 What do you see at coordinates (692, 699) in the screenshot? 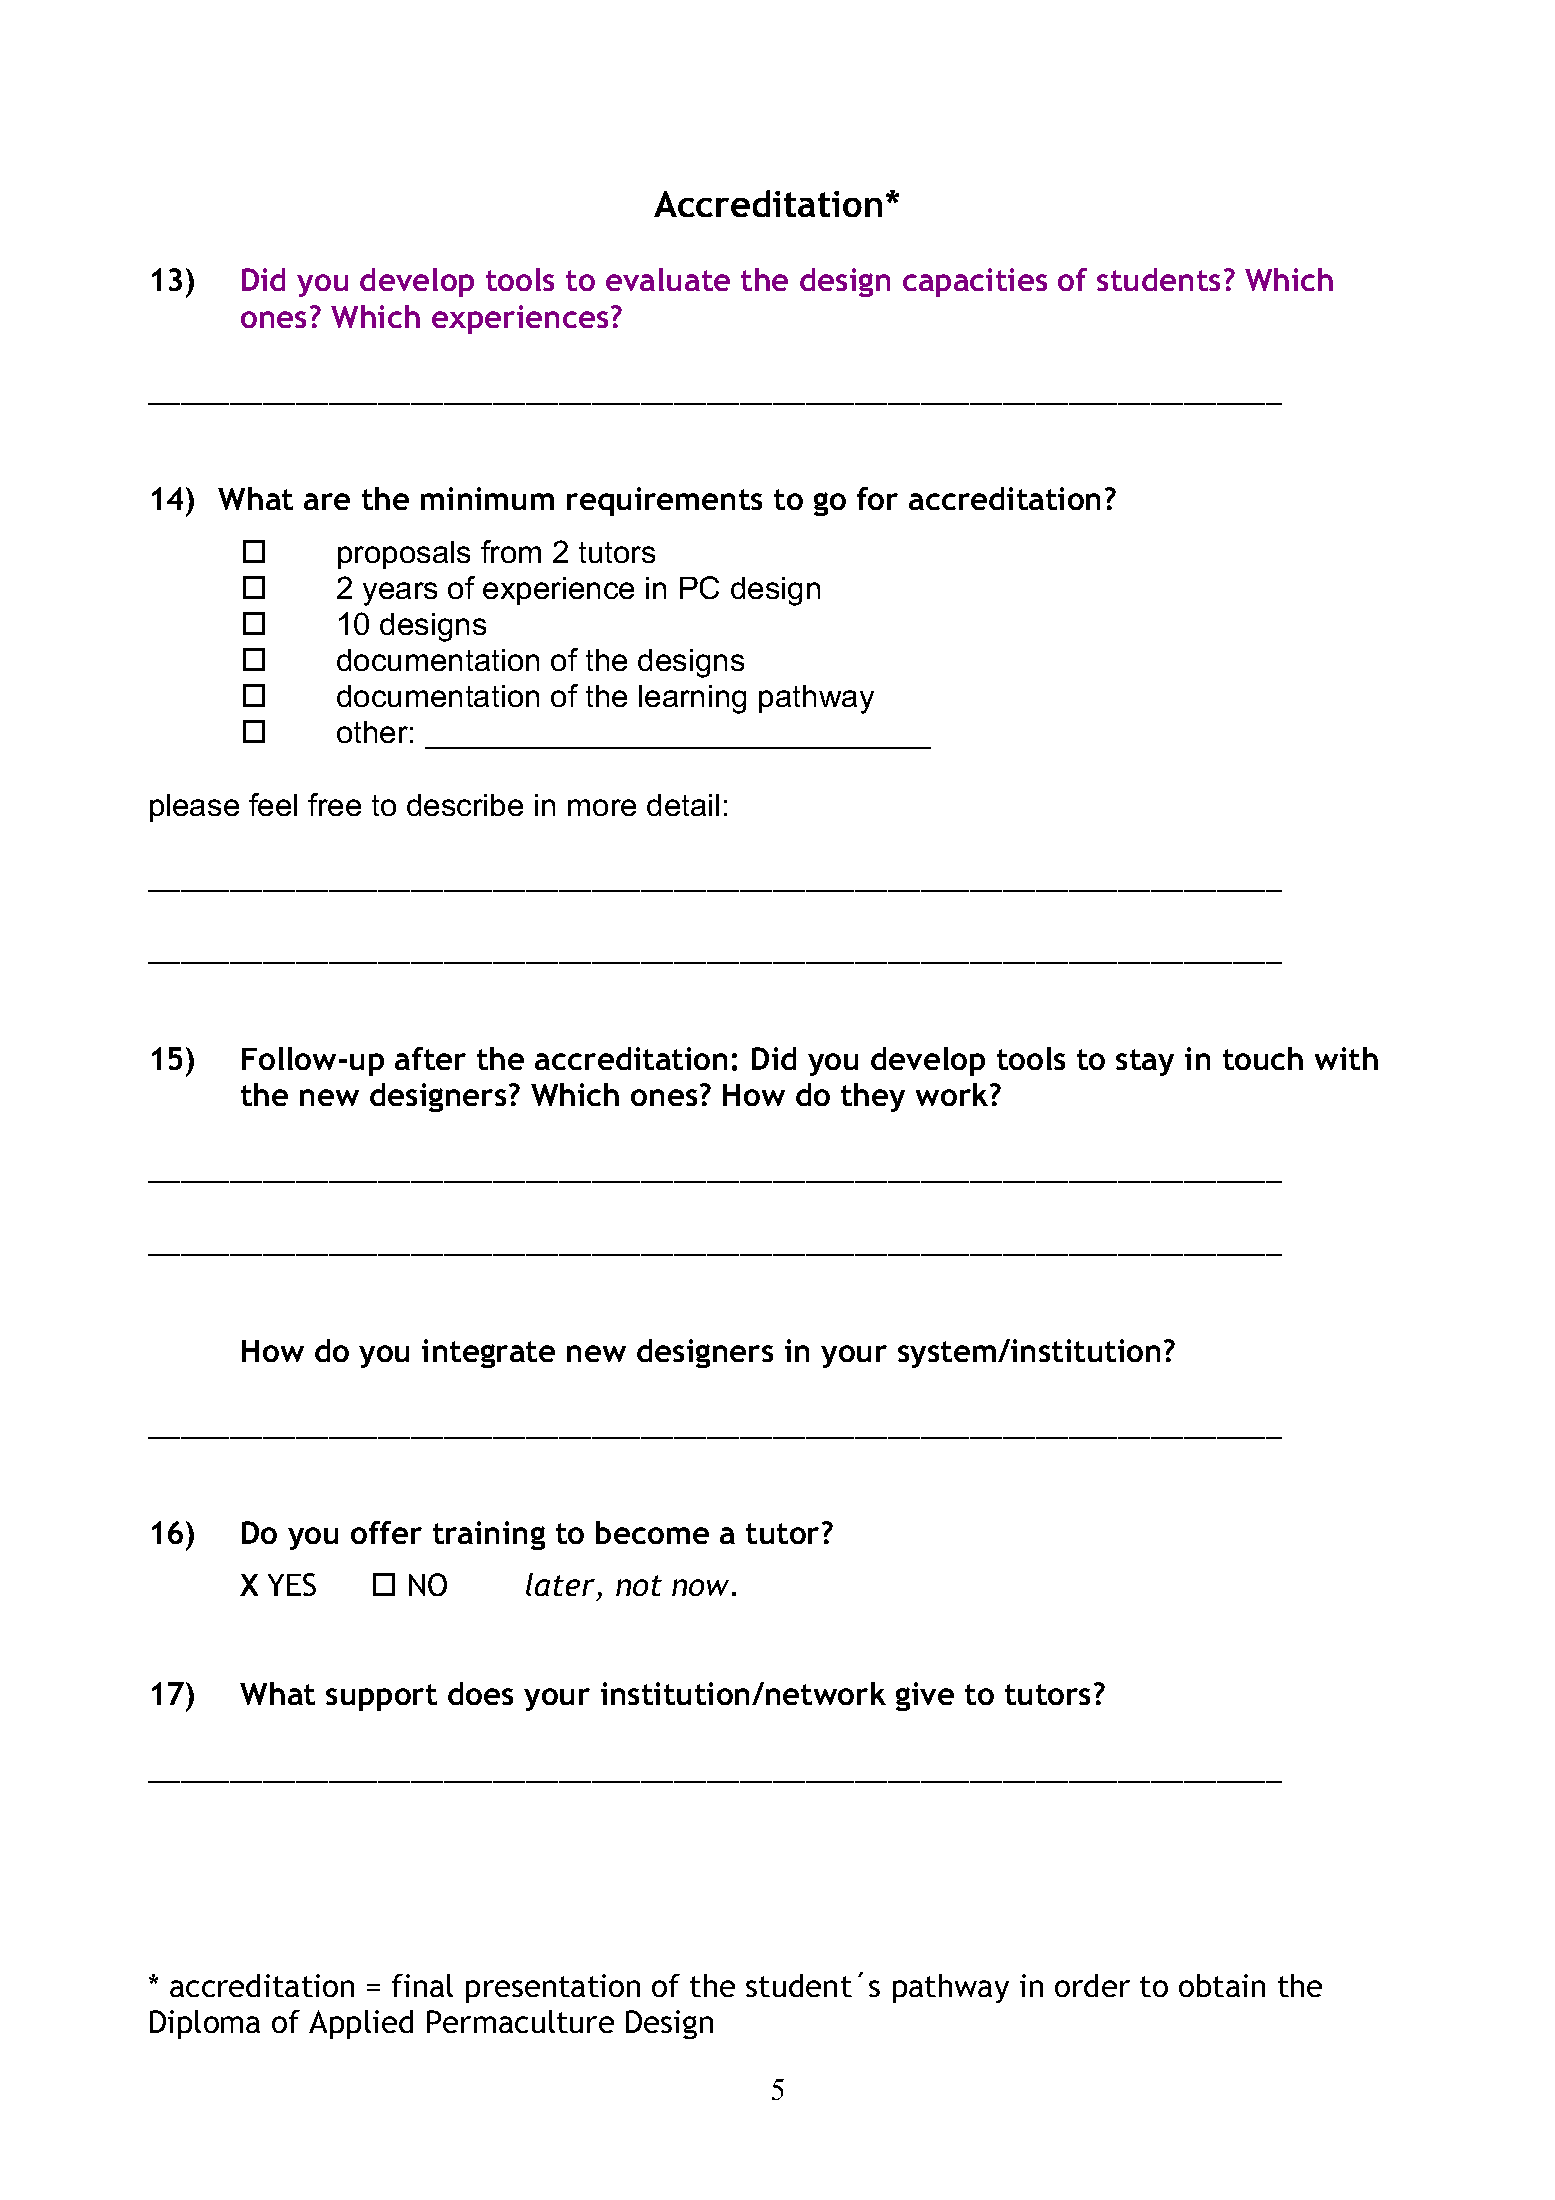
I see `learning` at bounding box center [692, 699].
